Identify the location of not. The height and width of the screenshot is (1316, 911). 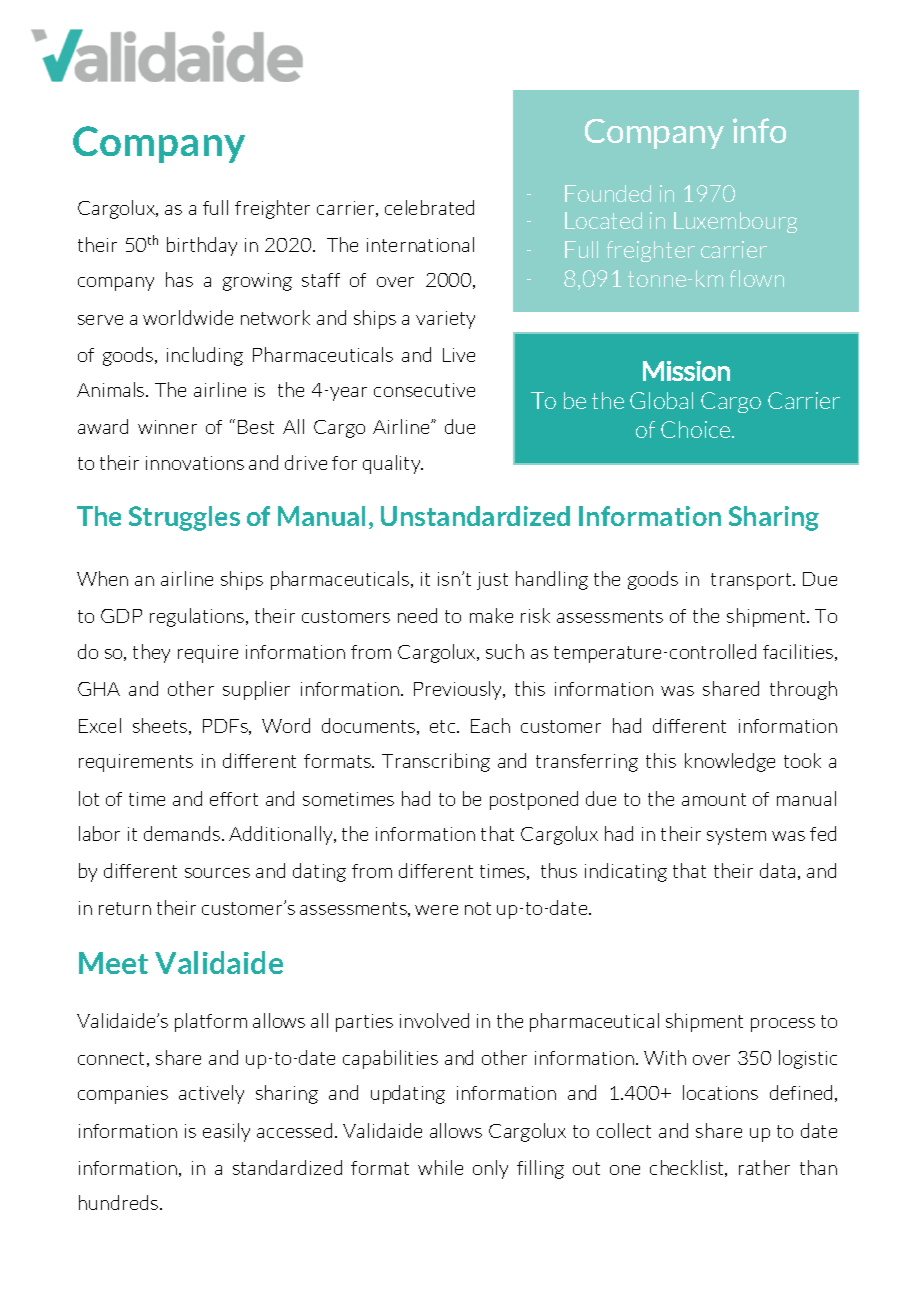
(478, 908).
